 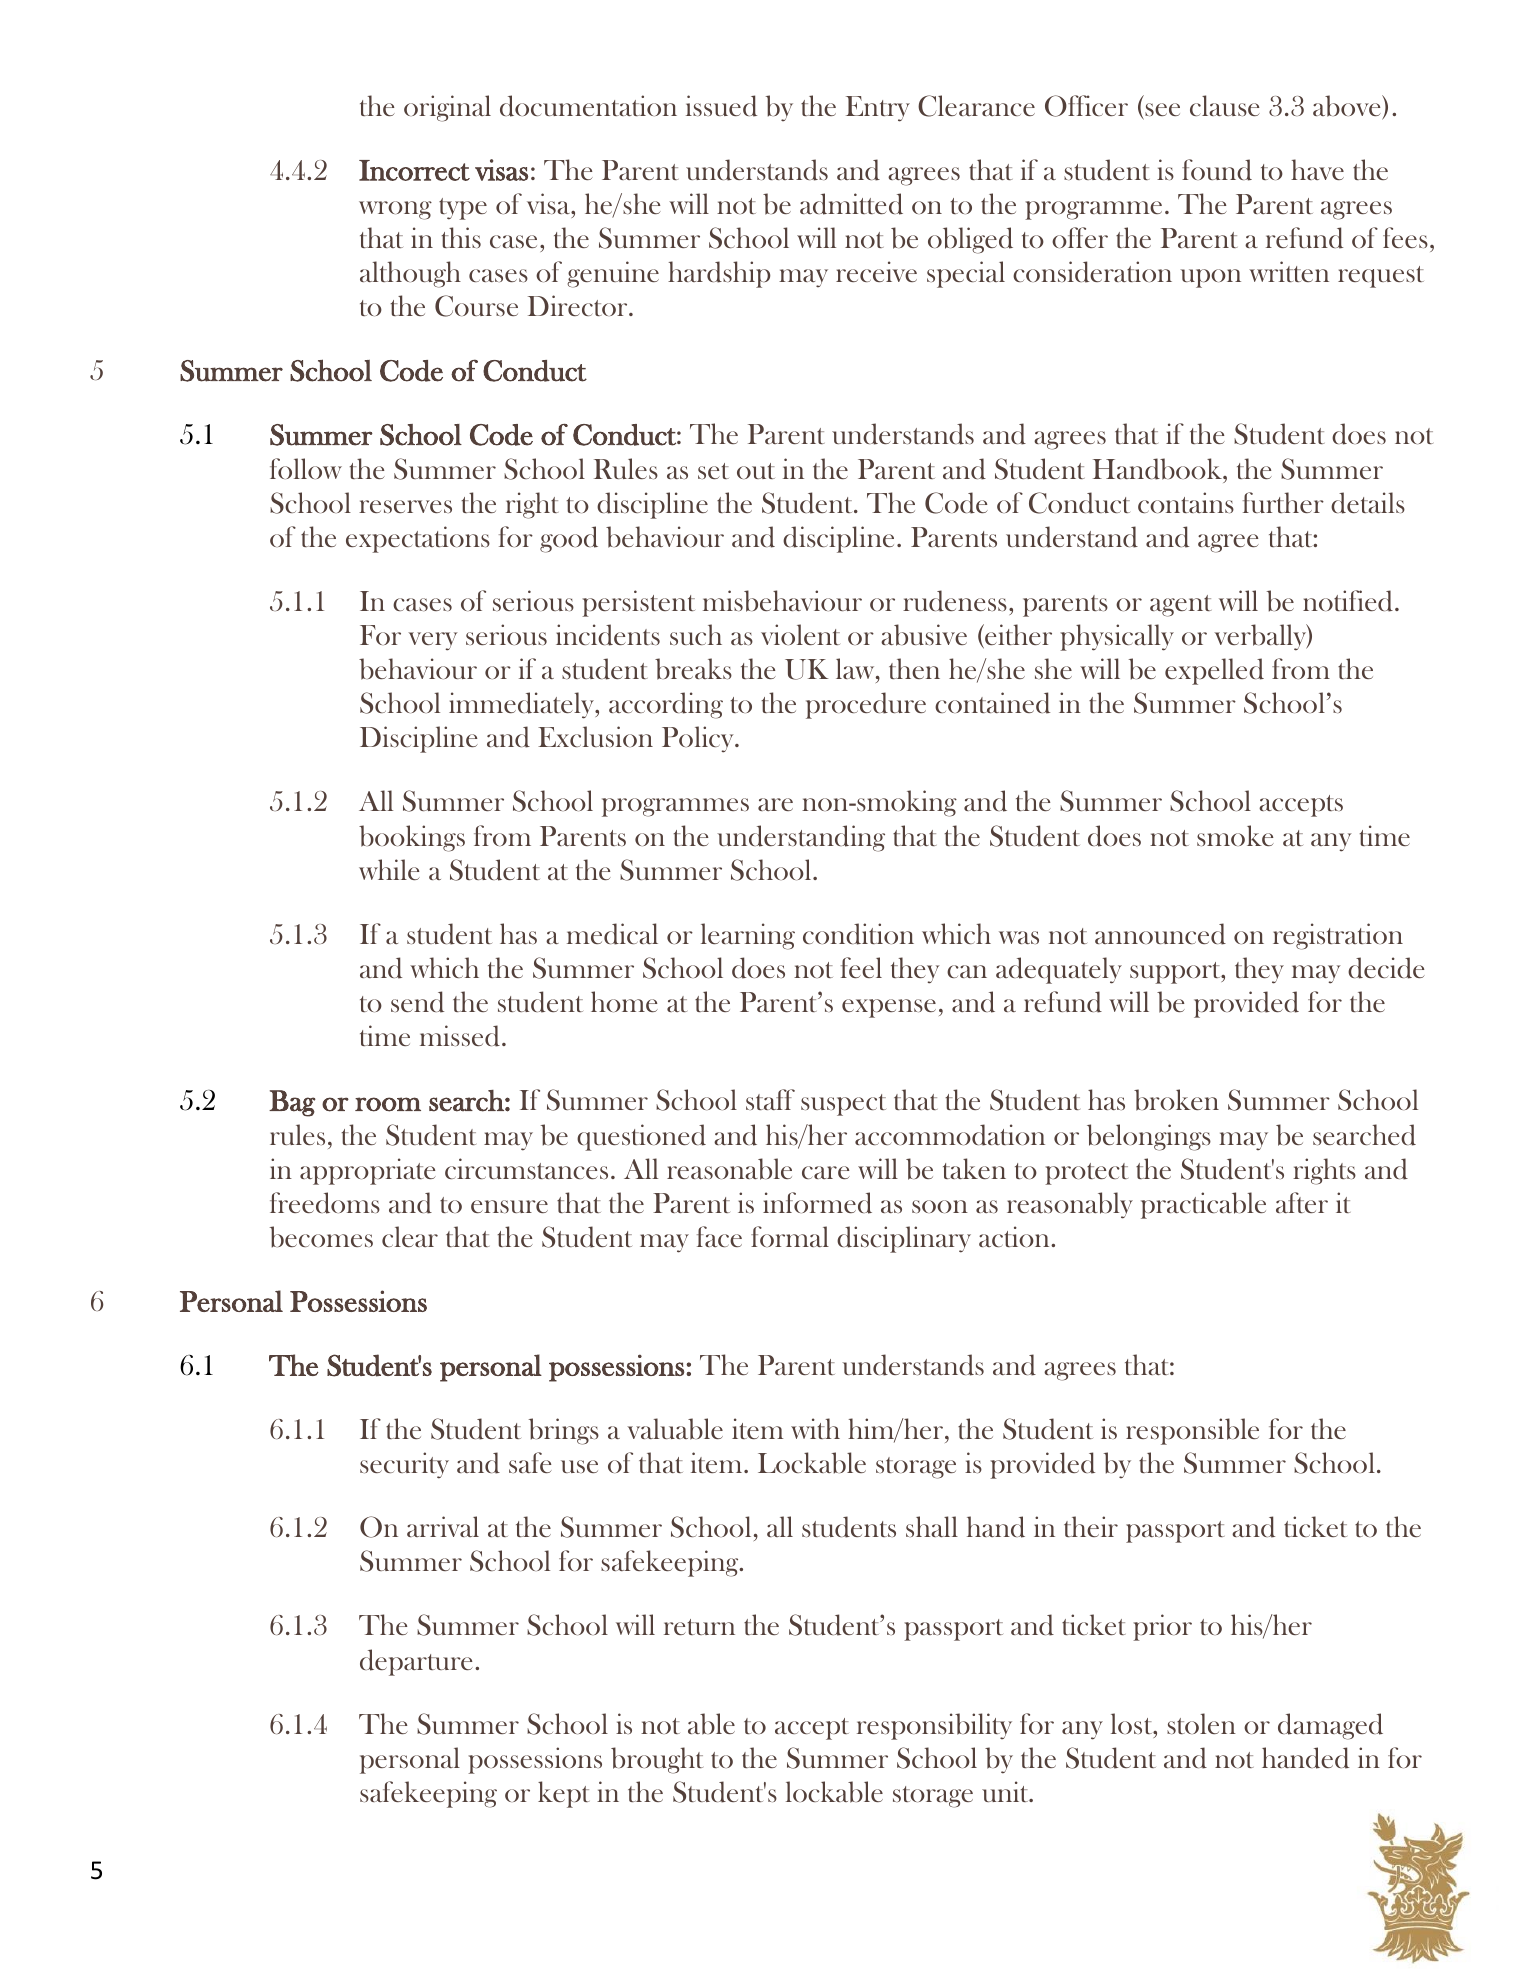 What do you see at coordinates (1317, 169) in the image?
I see `have` at bounding box center [1317, 169].
